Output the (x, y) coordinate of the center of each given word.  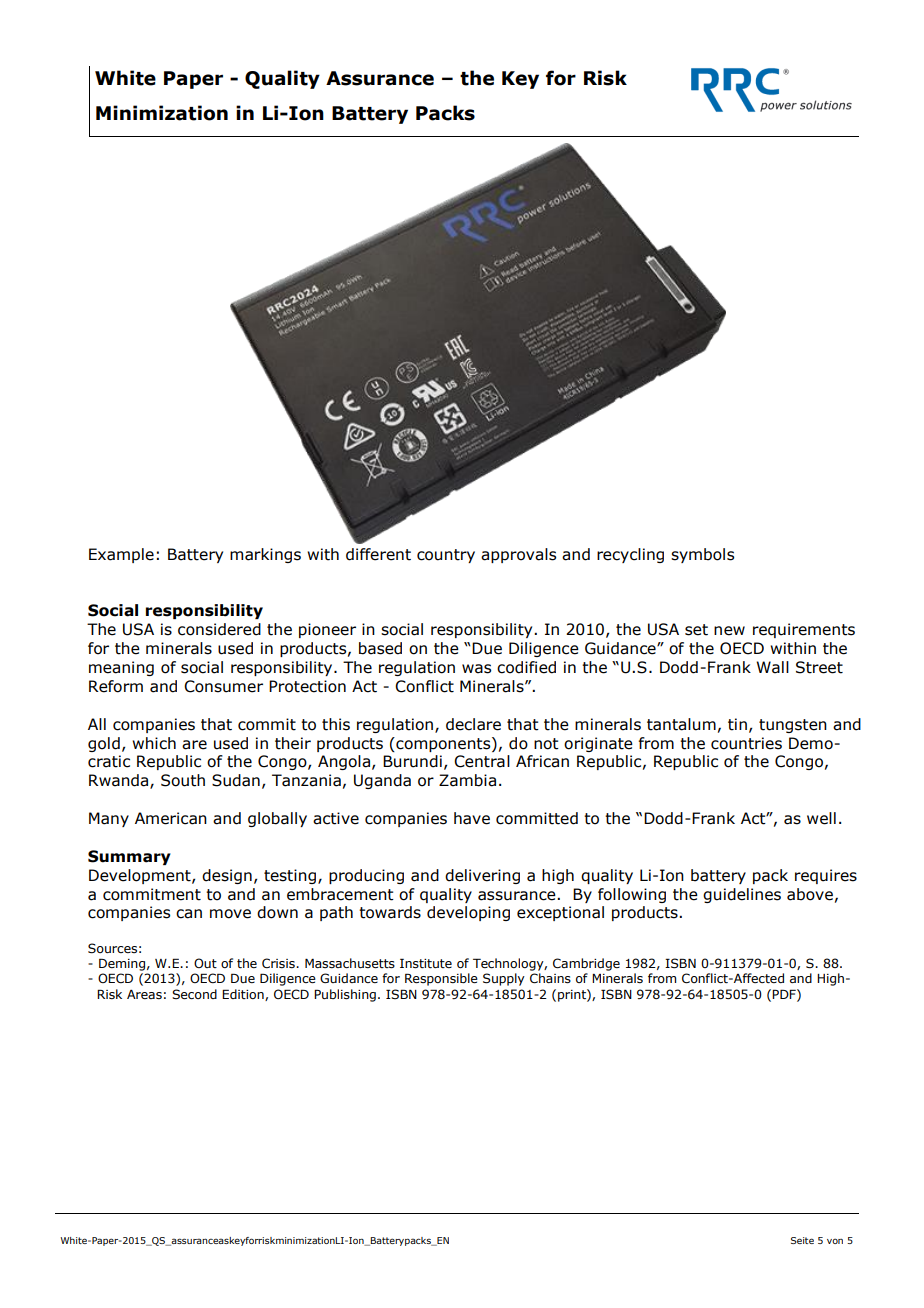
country (446, 556)
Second (194, 994)
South (183, 780)
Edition (244, 995)
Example (121, 555)
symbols (702, 555)
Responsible (441, 979)
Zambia (467, 780)
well (821, 818)
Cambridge (586, 964)
